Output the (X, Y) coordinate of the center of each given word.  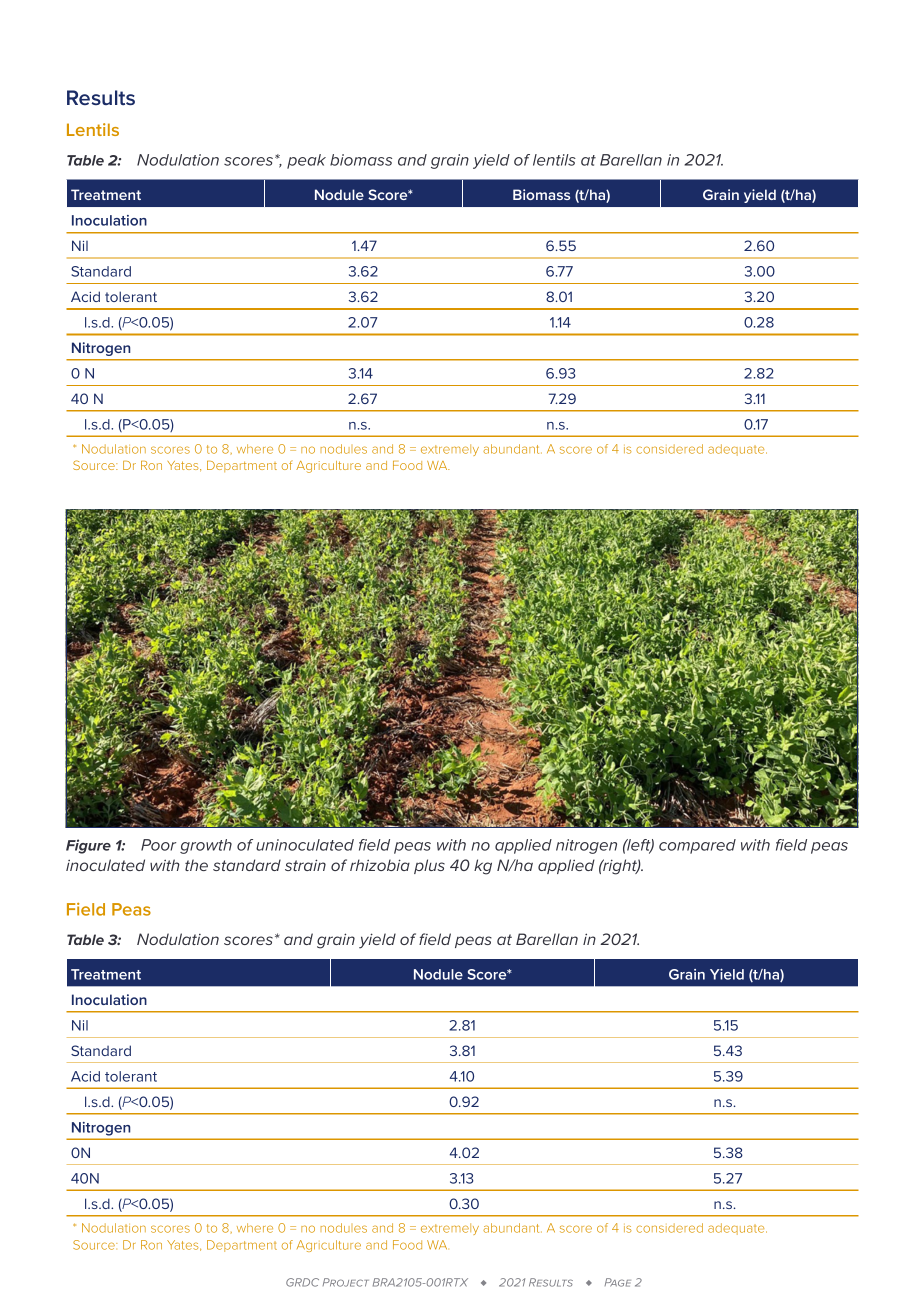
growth (206, 846)
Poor (158, 845)
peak (306, 161)
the (196, 865)
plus (429, 866)
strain (305, 865)
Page (618, 1282)
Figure (88, 846)
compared (697, 846)
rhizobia (380, 865)
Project (346, 1282)
